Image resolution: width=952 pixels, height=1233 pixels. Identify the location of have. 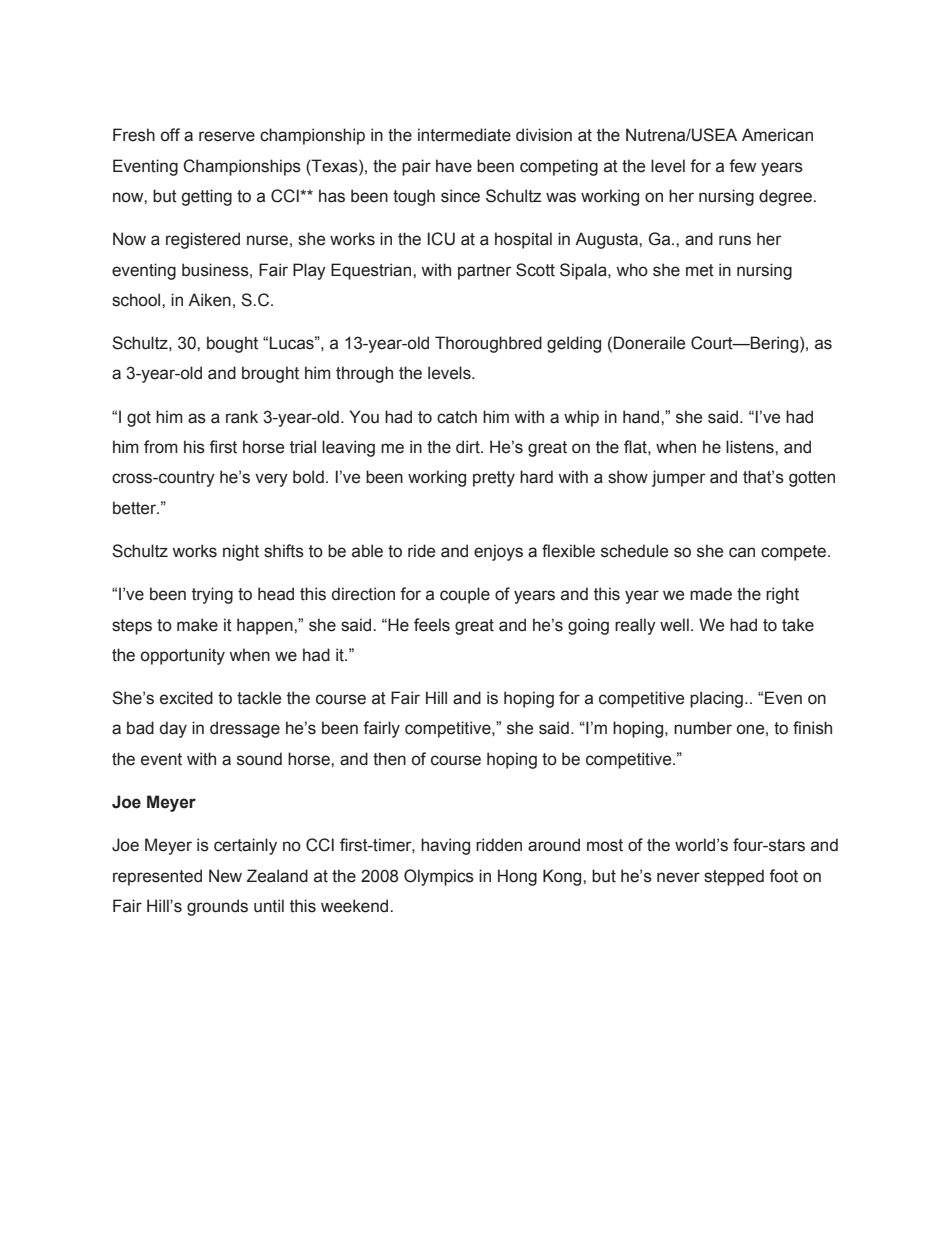
(454, 166).
